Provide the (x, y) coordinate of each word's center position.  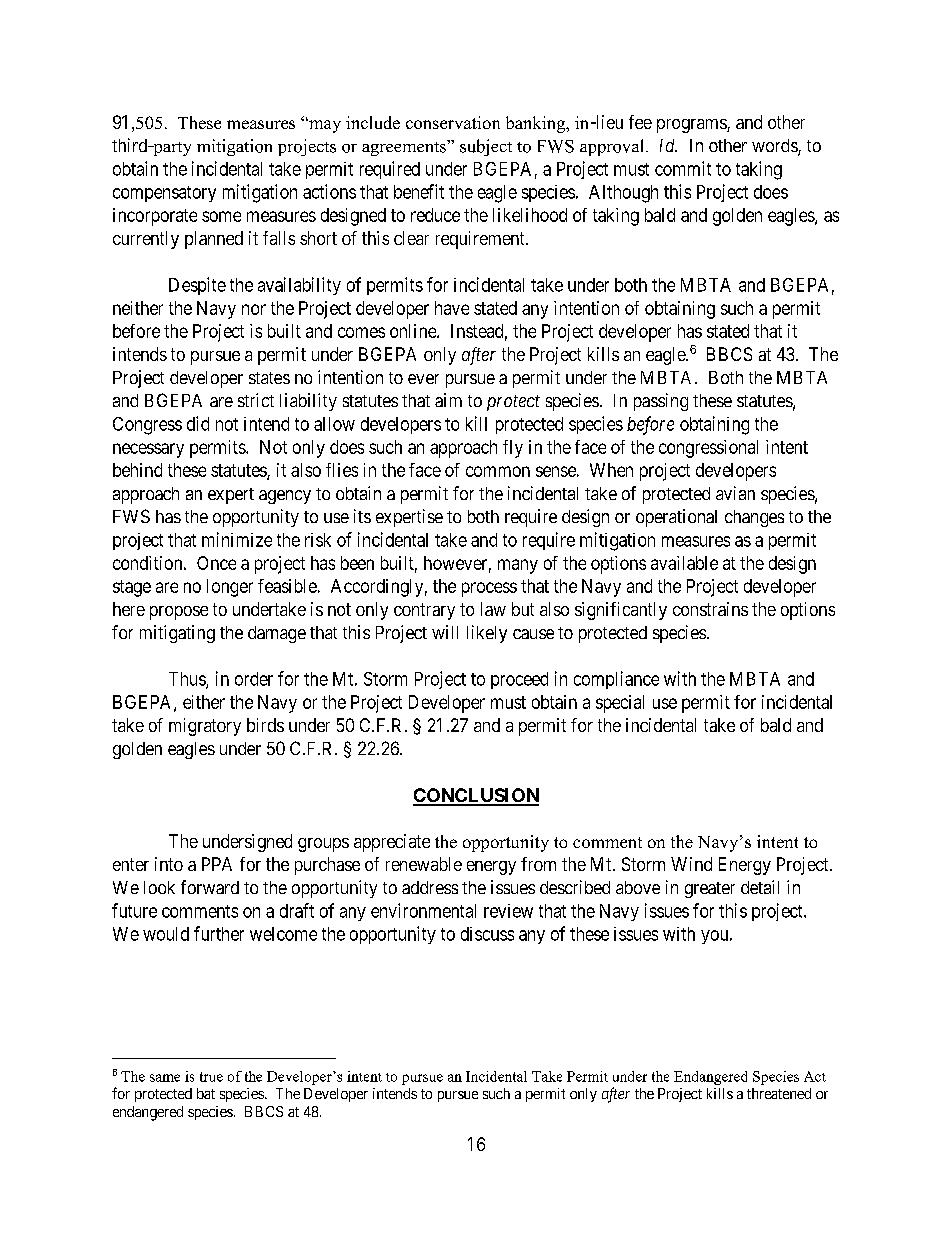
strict (256, 400)
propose (179, 613)
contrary (424, 611)
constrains (710, 609)
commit (683, 168)
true (211, 1077)
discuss (487, 934)
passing (661, 402)
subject (486, 147)
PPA (217, 864)
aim (448, 400)
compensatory (164, 194)
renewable (424, 864)
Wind (691, 864)
